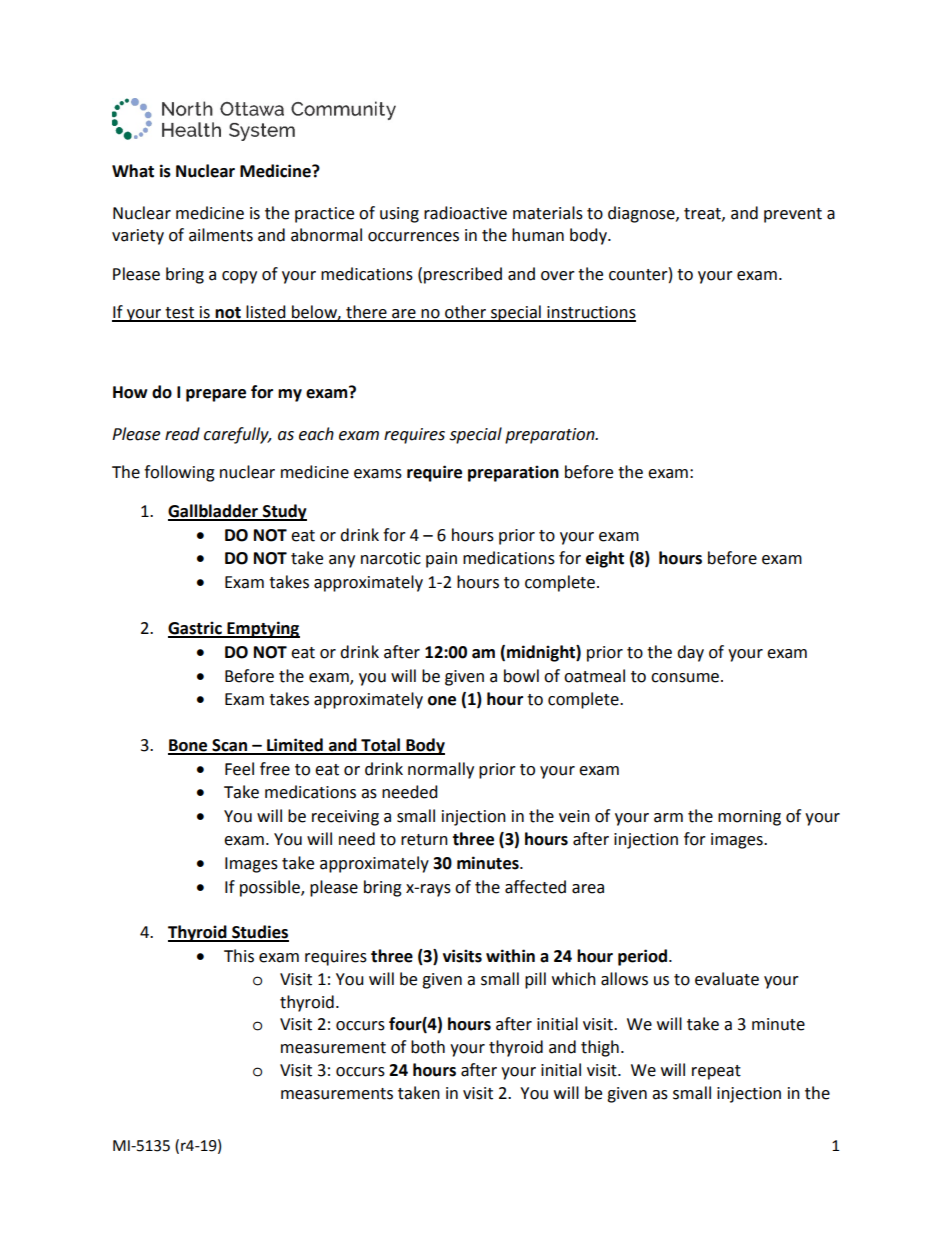  Describe the element at coordinates (465, 313) in the screenshot. I see `other` at that location.
